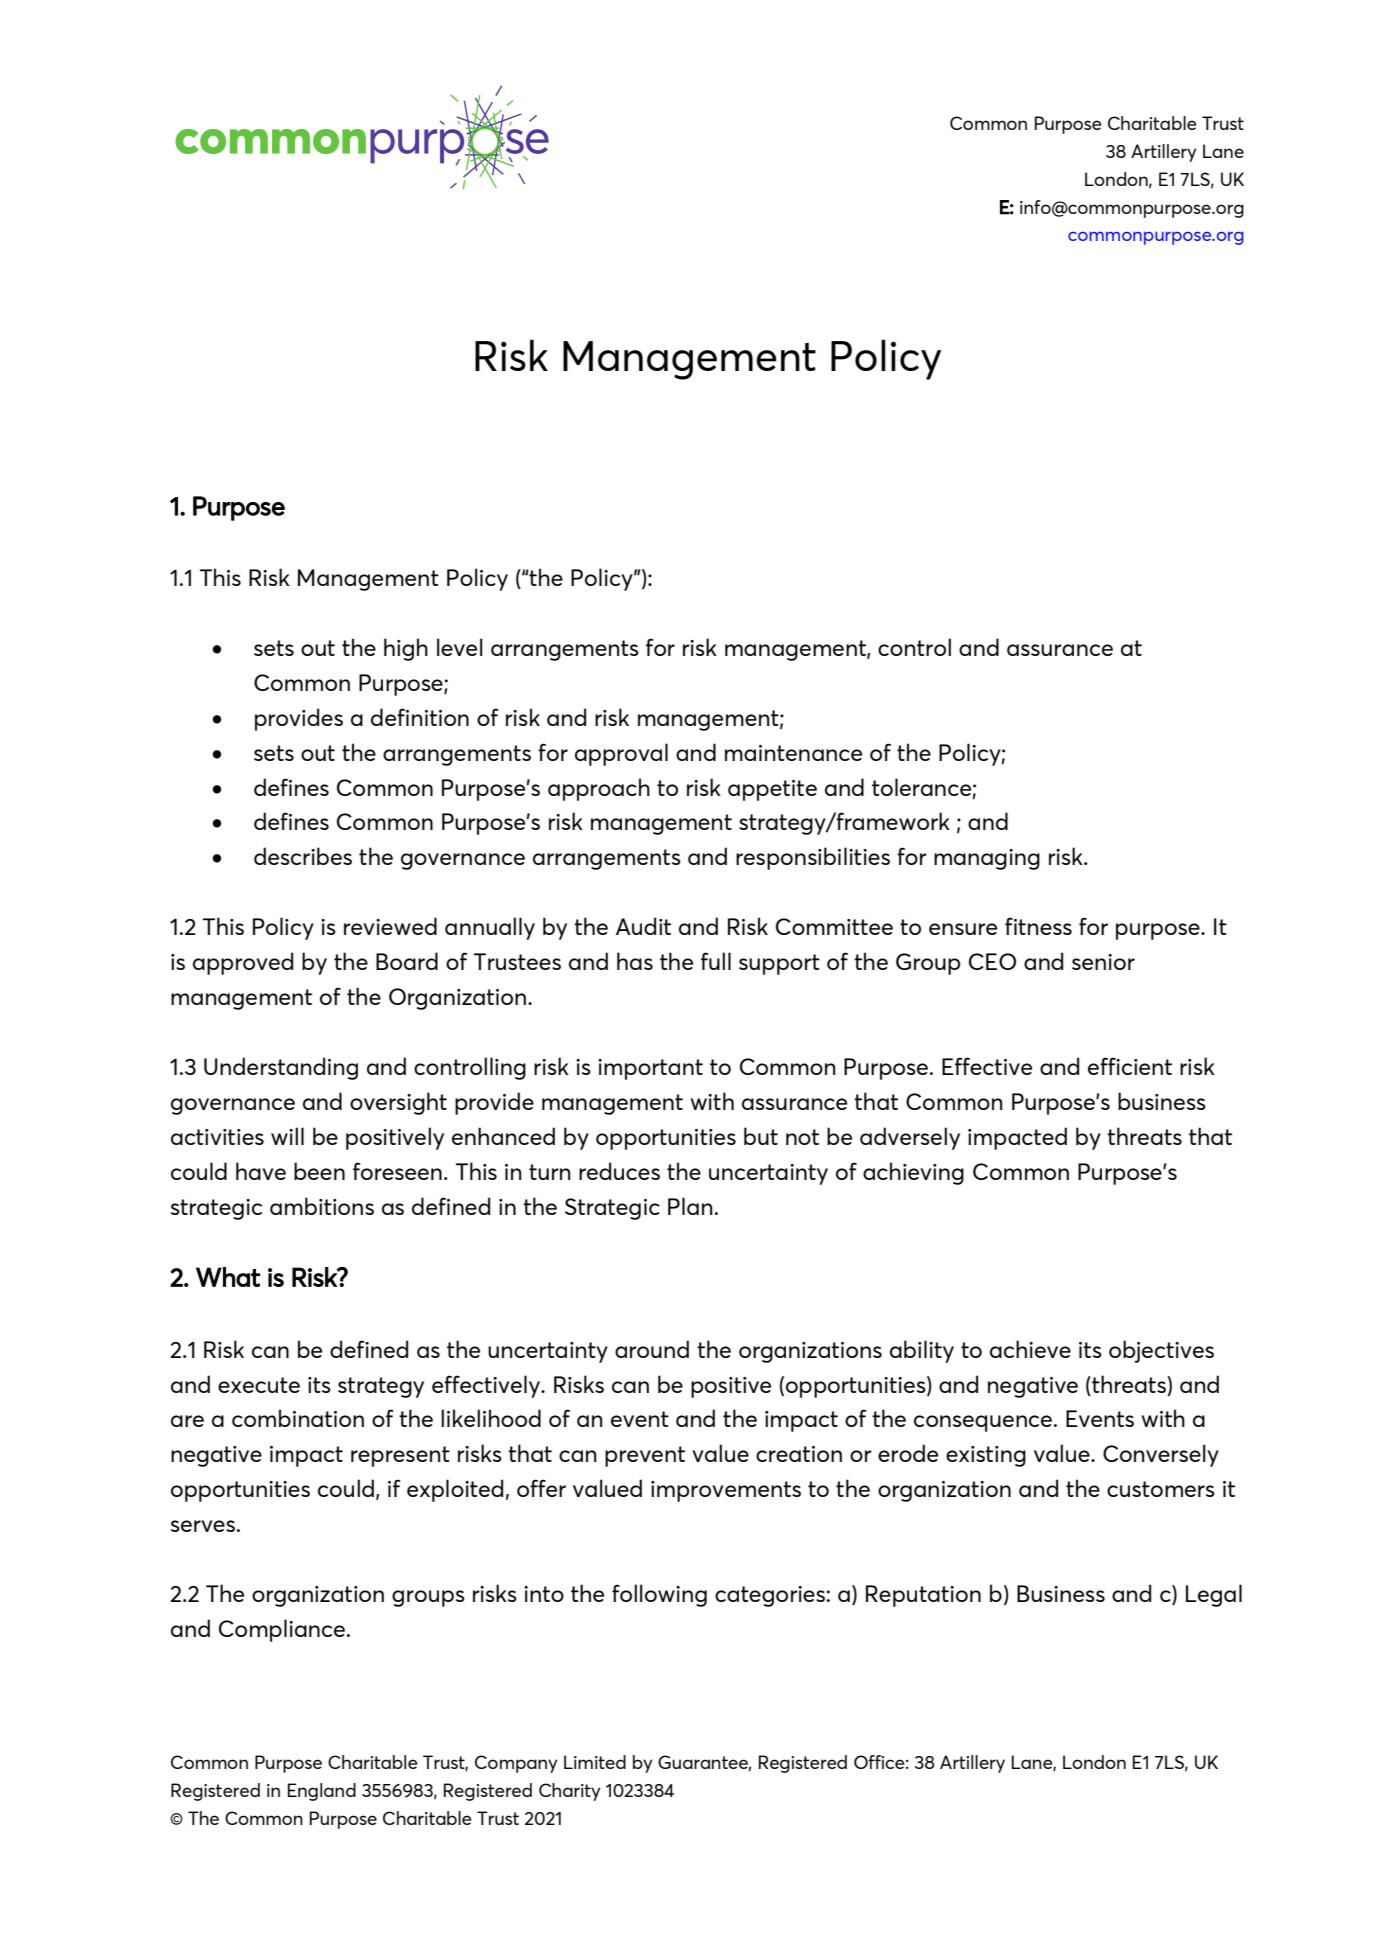  What do you see at coordinates (322, 1792) in the screenshot?
I see `England` at bounding box center [322, 1792].
